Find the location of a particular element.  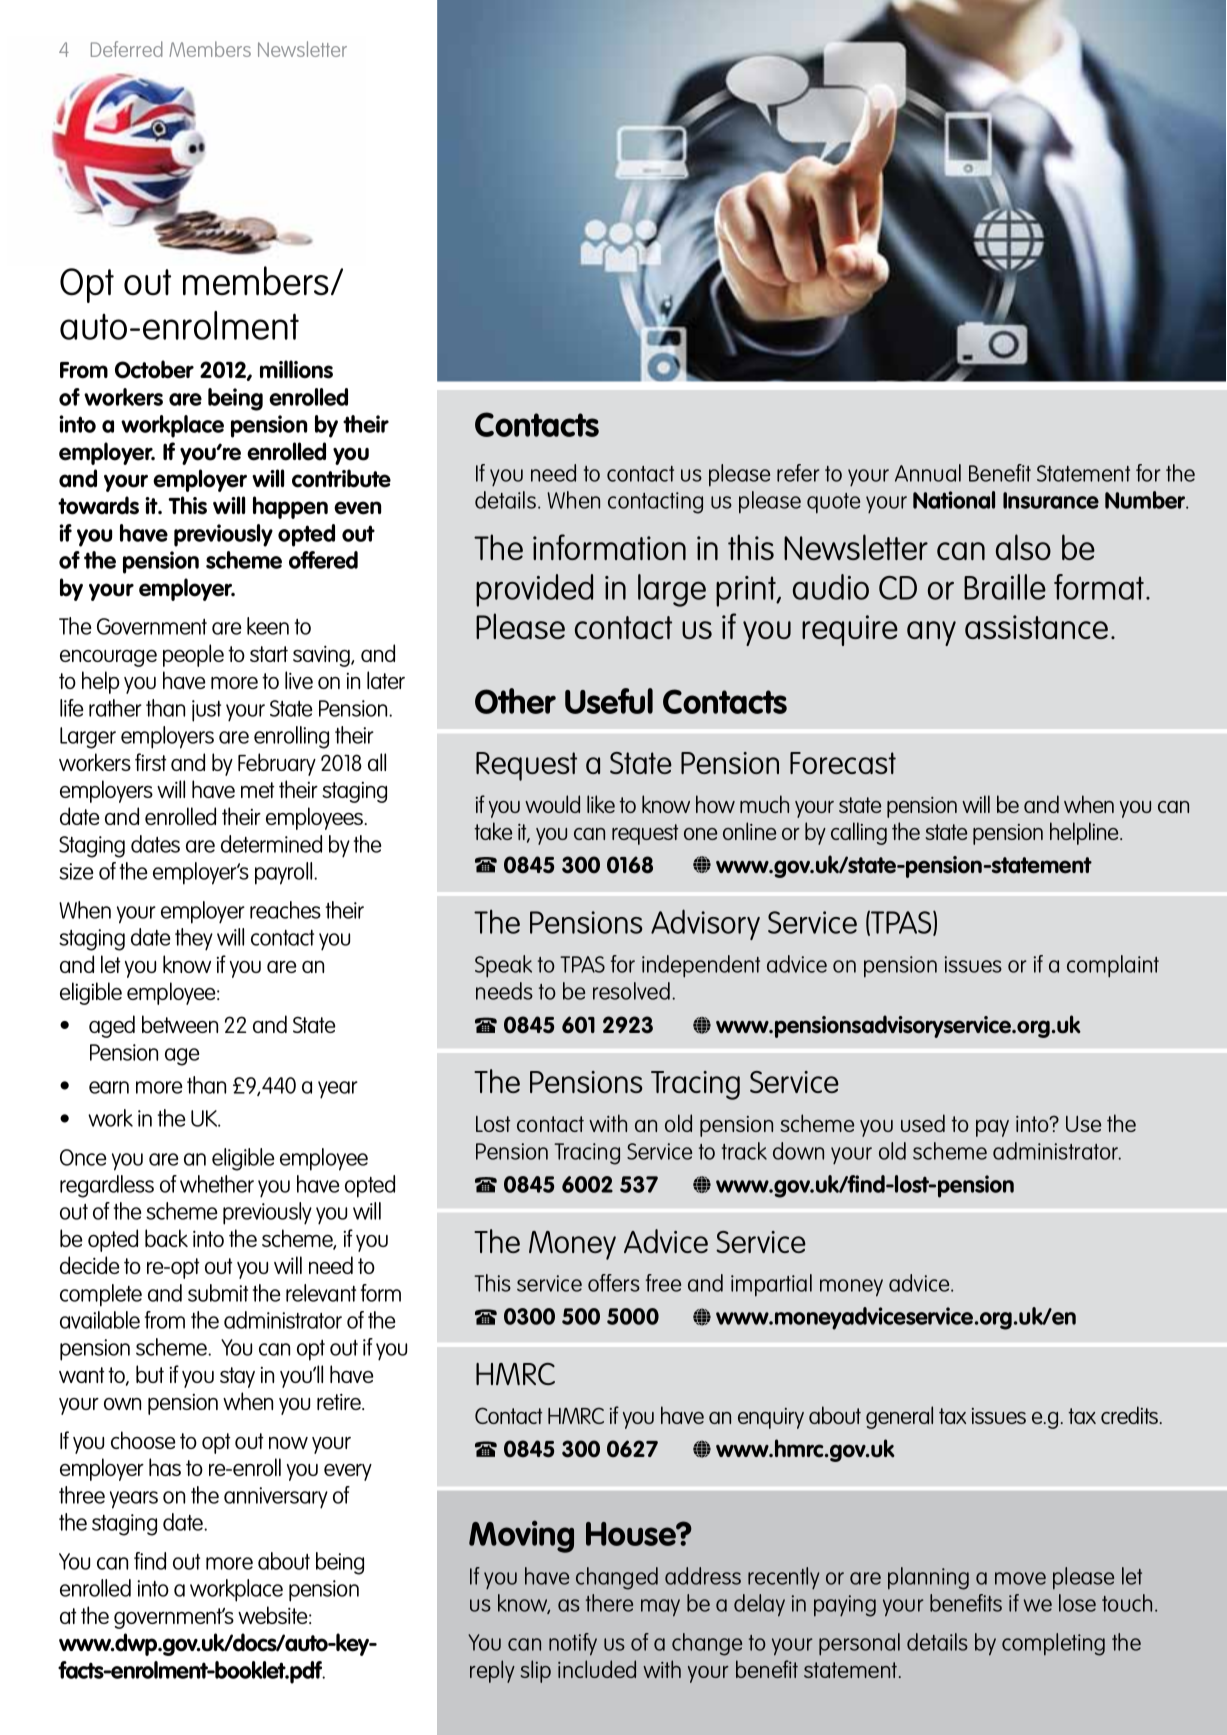

happen is located at coordinates (290, 507).
